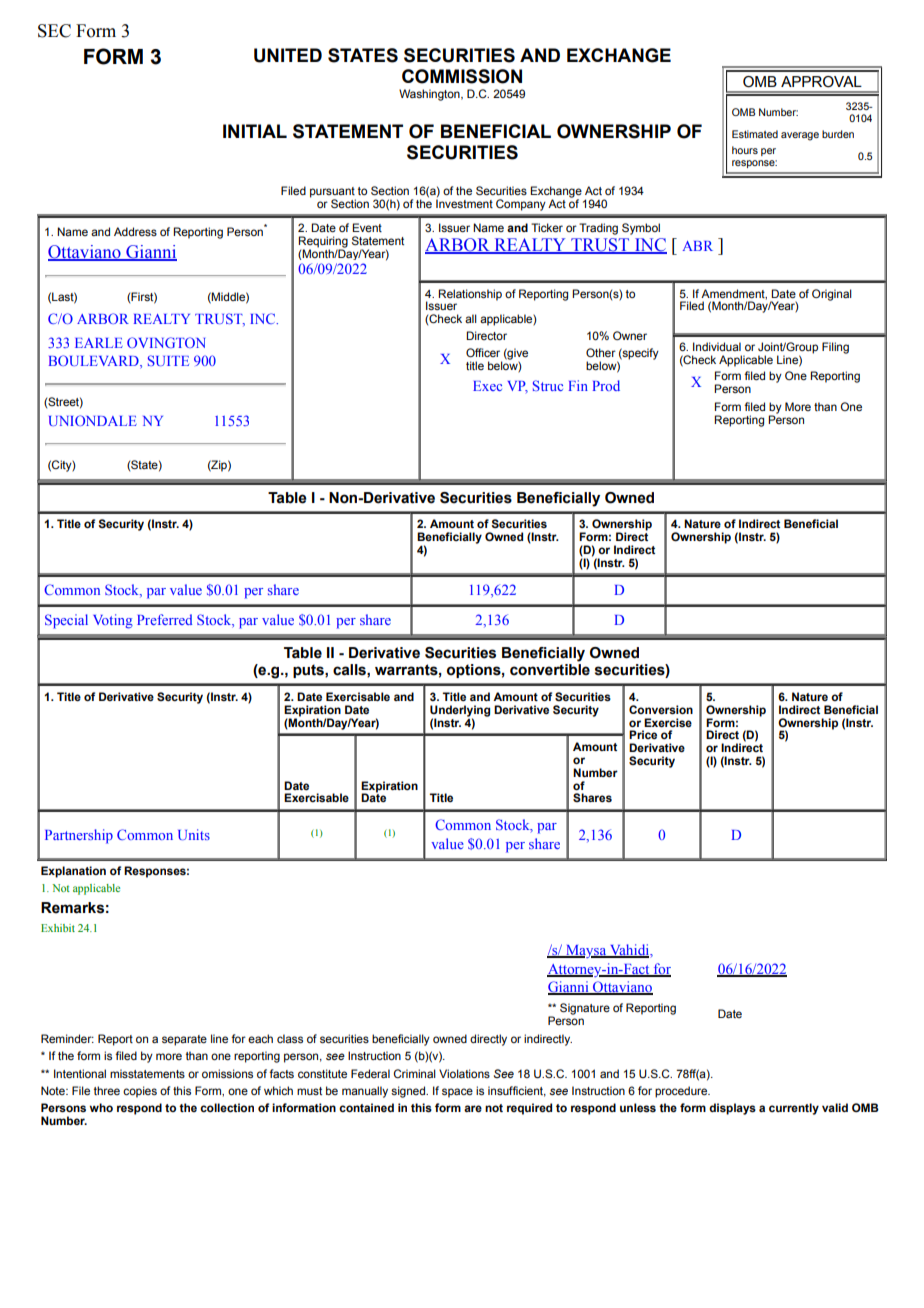  Describe the element at coordinates (255, 131) in the image. I see `INITIAL` at that location.
